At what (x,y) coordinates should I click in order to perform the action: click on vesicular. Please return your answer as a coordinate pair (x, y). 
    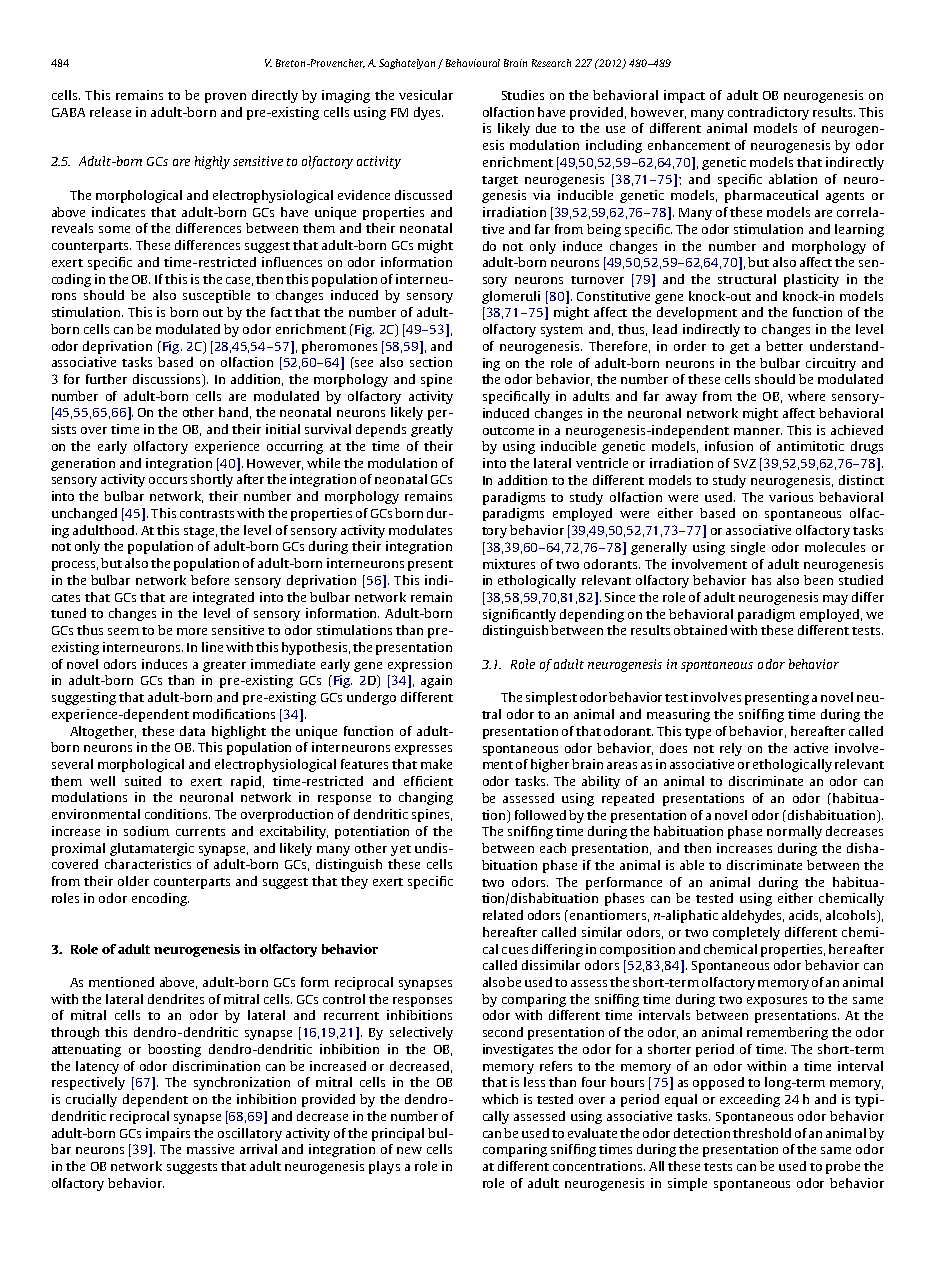
    Looking at the image, I should click on (426, 95).
